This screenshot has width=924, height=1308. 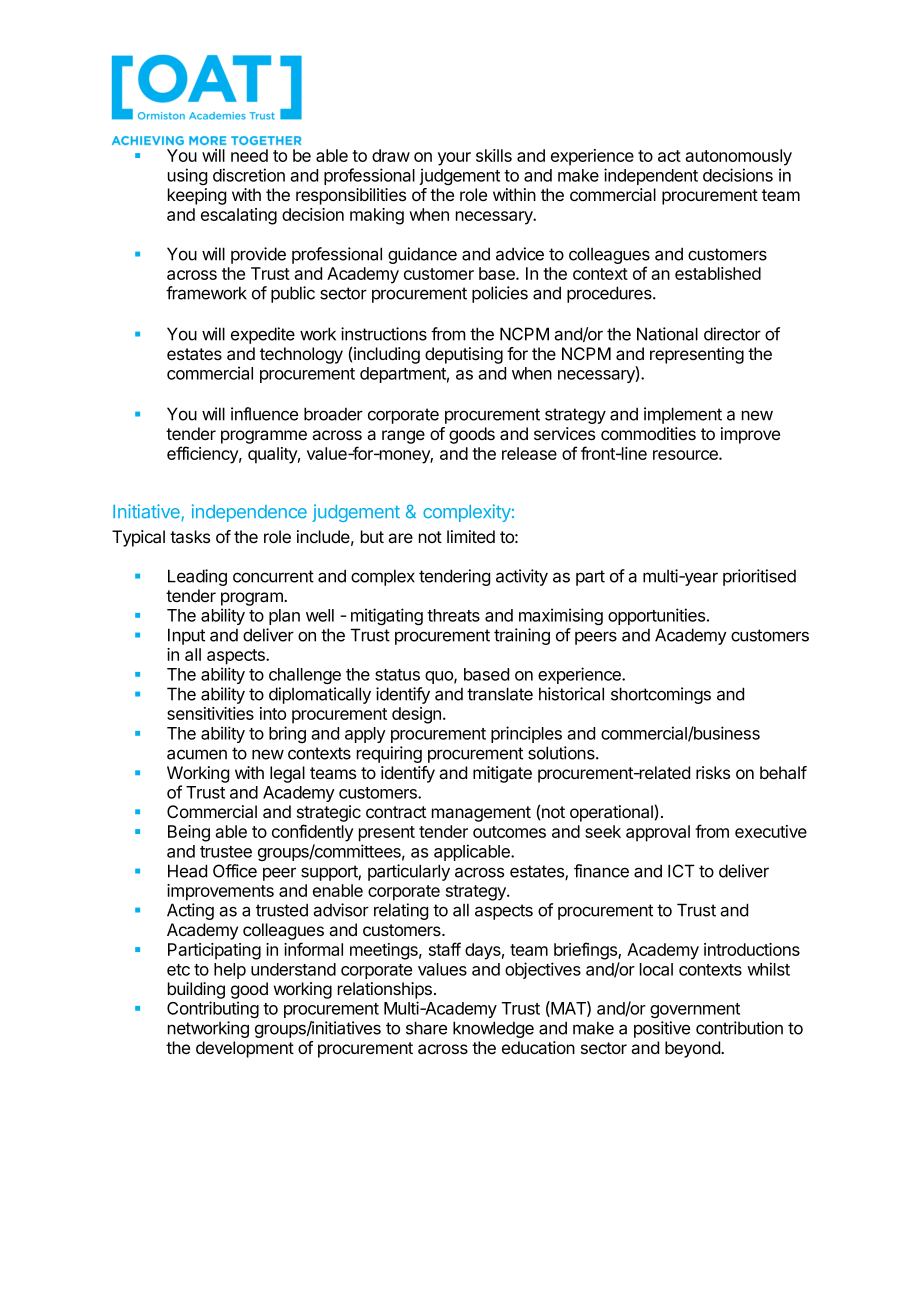 I want to click on autonomously, so click(x=738, y=157).
